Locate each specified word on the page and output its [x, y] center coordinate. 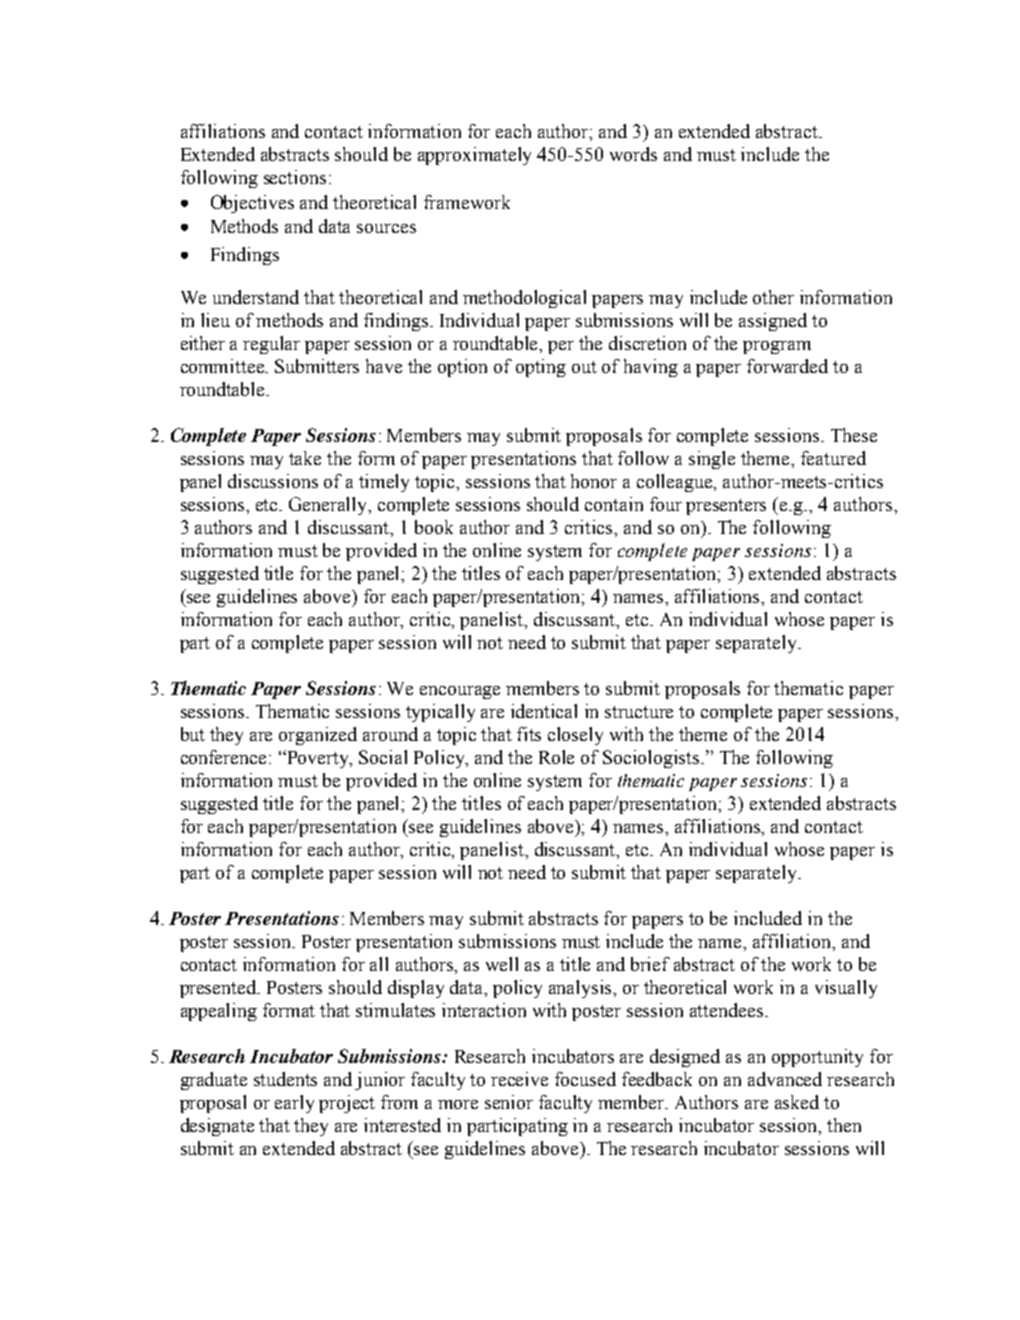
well [502, 964]
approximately [474, 156]
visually [846, 989]
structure [639, 712]
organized [318, 736]
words [633, 154]
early [294, 1104]
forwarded [787, 366]
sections [295, 177]
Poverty [318, 759]
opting [541, 368]
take [305, 458]
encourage [460, 692]
